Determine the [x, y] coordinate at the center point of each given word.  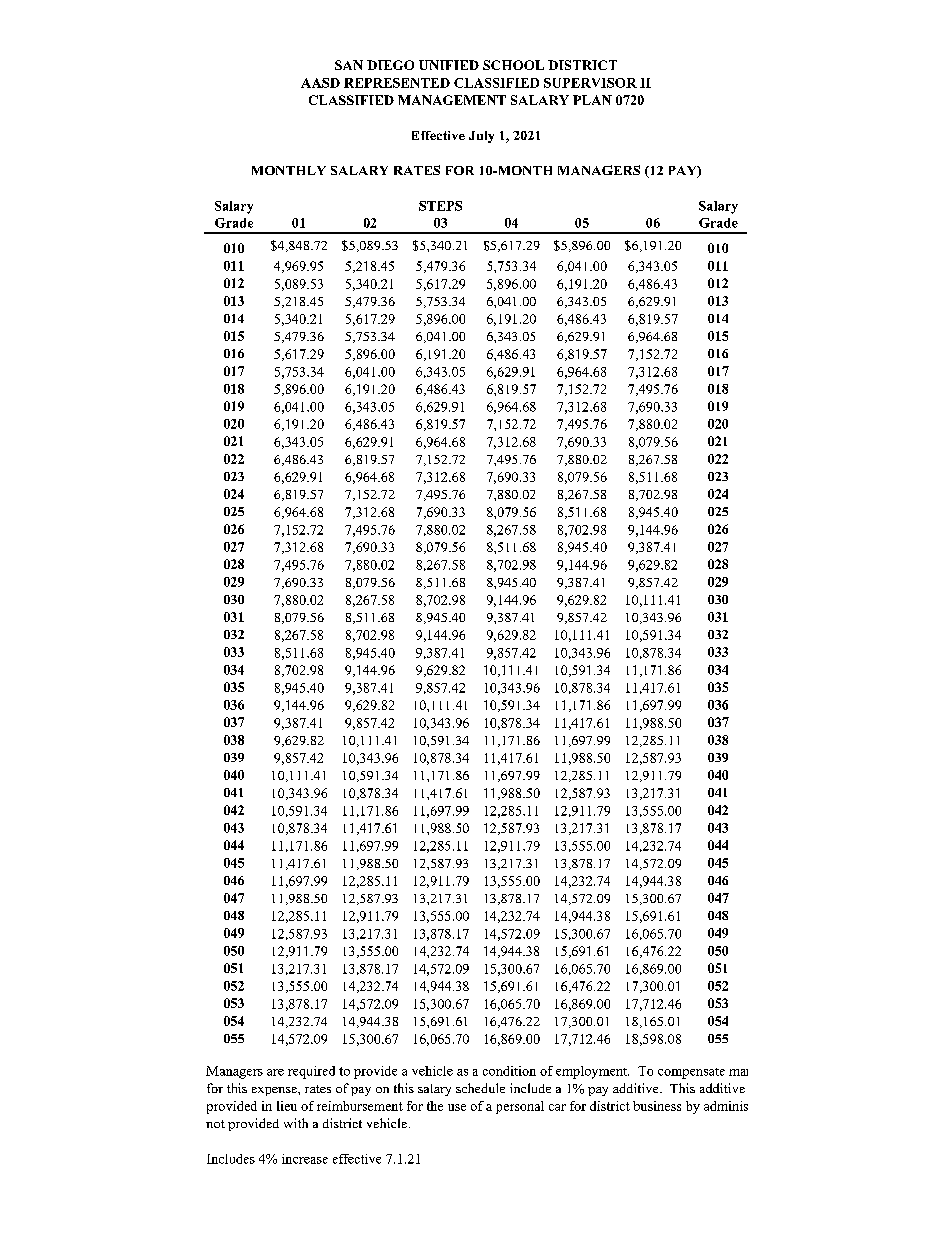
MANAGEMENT [452, 100]
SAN [349, 65]
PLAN [592, 100]
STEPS [440, 206]
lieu [287, 1106]
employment [592, 1072]
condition [509, 1071]
